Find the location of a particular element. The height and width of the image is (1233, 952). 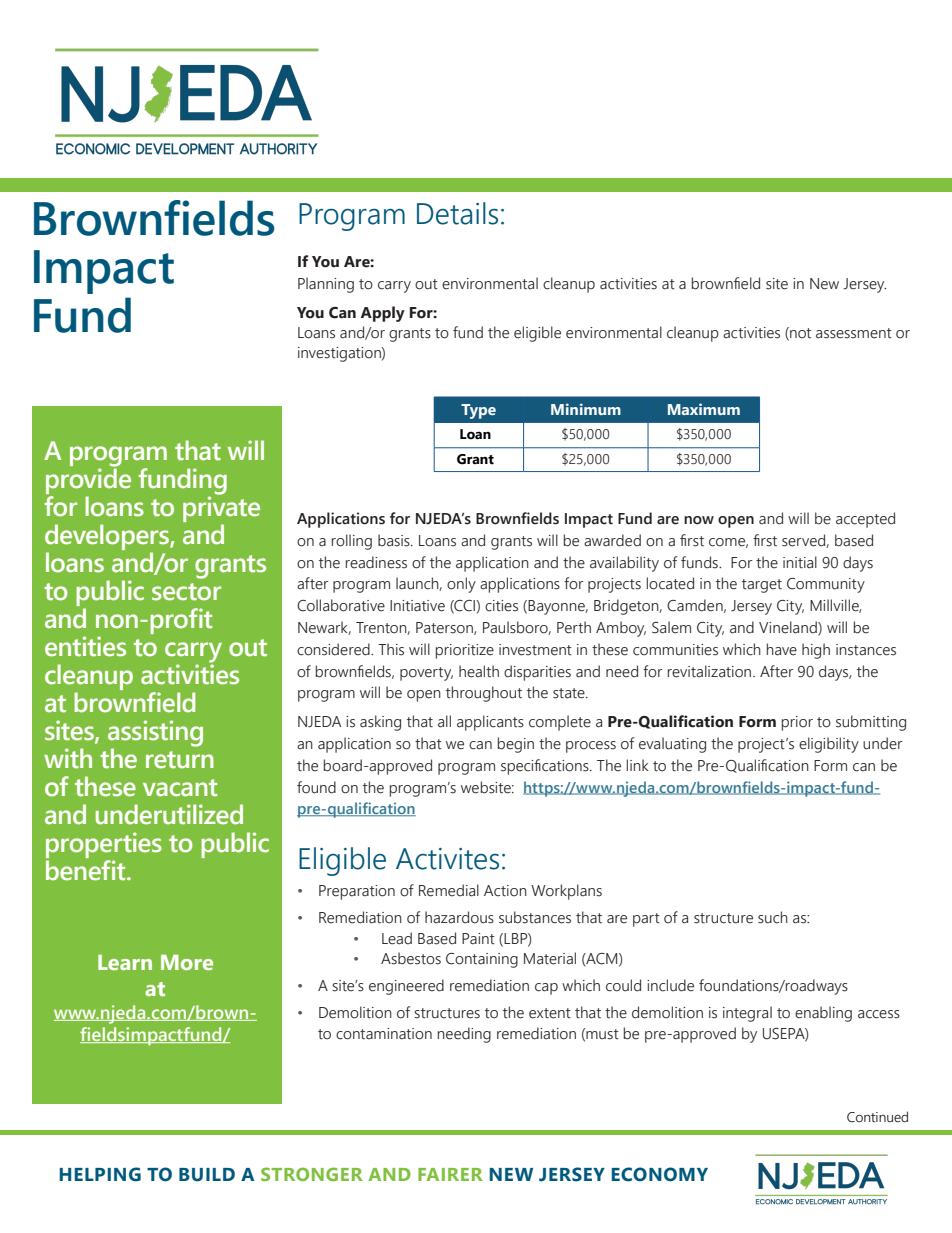

Containing is located at coordinates (482, 960).
